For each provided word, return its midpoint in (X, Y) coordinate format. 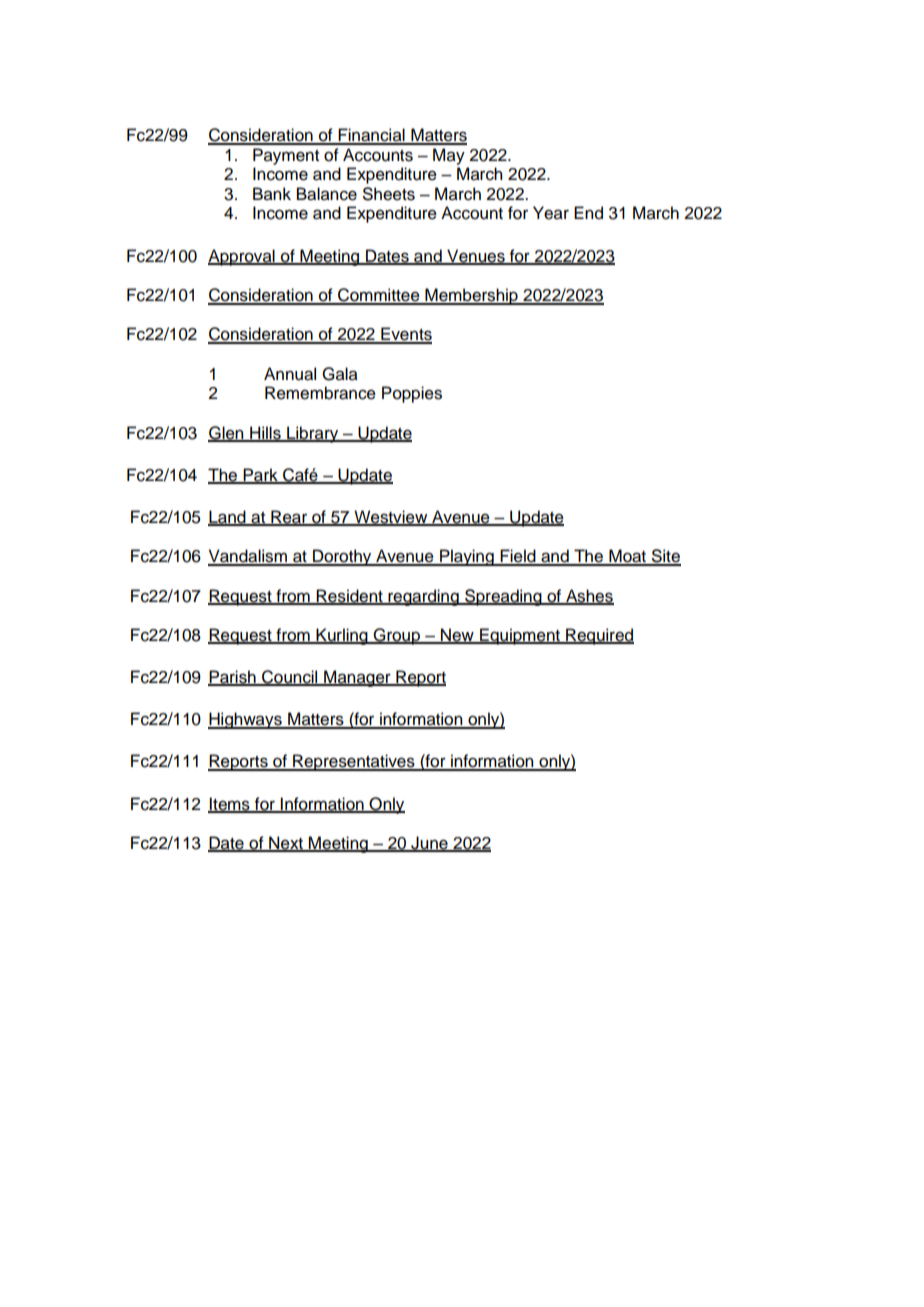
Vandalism (248, 557)
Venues (476, 256)
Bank (272, 194)
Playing (467, 557)
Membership (471, 296)
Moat (627, 557)
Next (286, 844)
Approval (242, 257)
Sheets (389, 194)
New (457, 635)
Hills (265, 433)
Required (599, 636)
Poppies (412, 394)
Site (665, 557)
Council (290, 678)
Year (551, 213)
